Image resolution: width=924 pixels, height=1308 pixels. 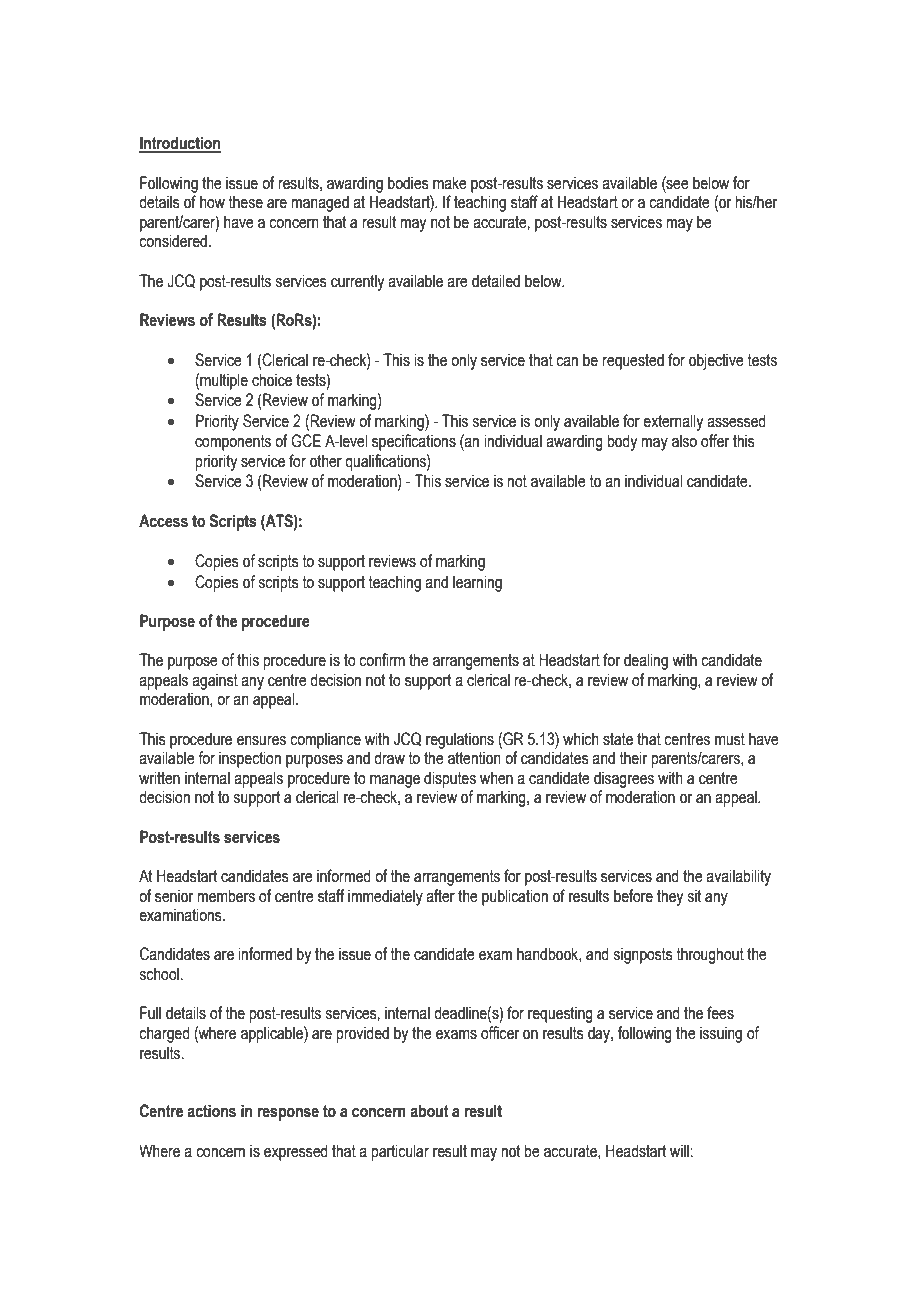 What do you see at coordinates (382, 660) in the document?
I see `confirm` at bounding box center [382, 660].
